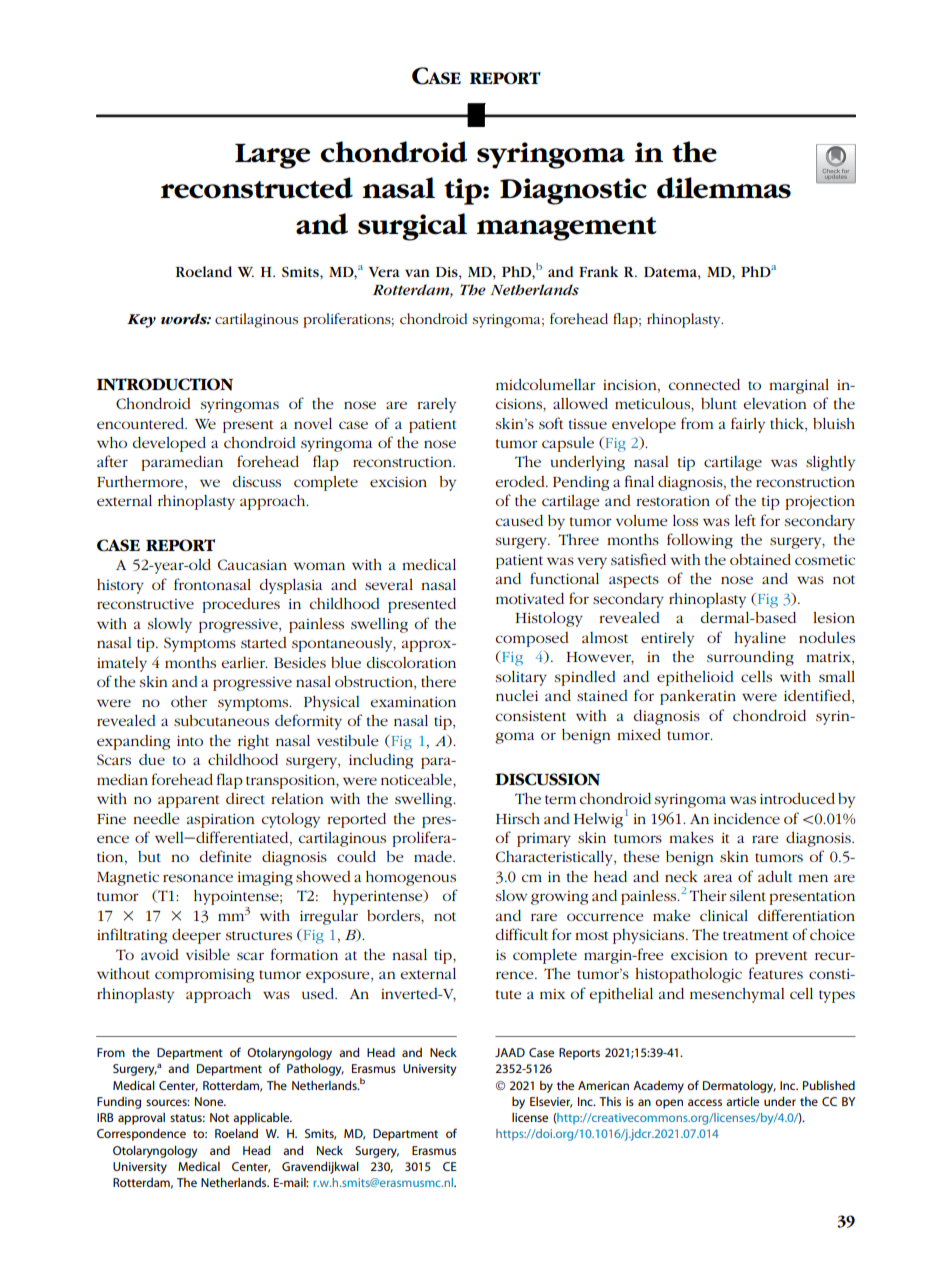 The height and width of the screenshot is (1275, 952). I want to click on Dermatology, so click(739, 1086).
